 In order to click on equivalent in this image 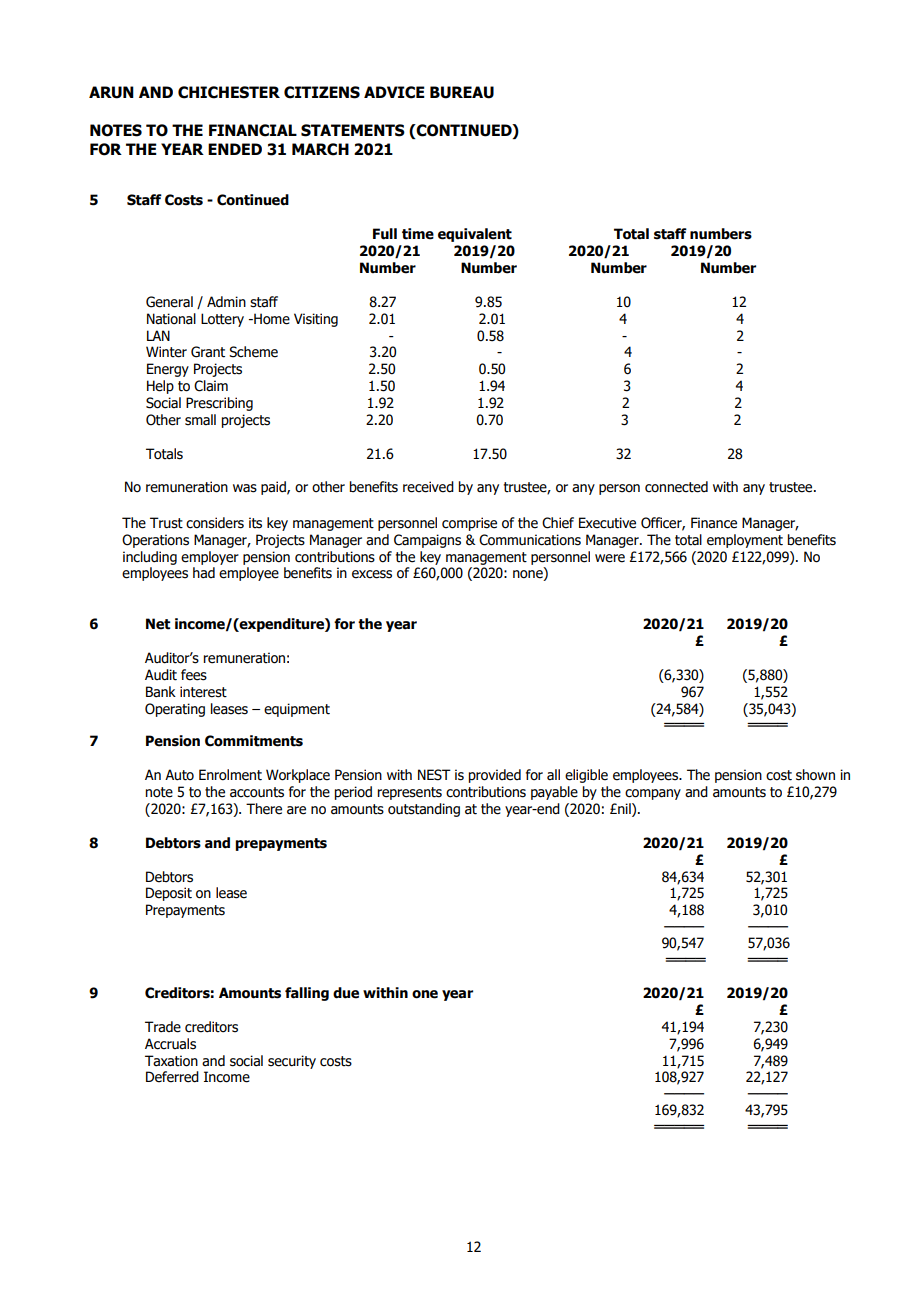, I will do `click(475, 235)`.
